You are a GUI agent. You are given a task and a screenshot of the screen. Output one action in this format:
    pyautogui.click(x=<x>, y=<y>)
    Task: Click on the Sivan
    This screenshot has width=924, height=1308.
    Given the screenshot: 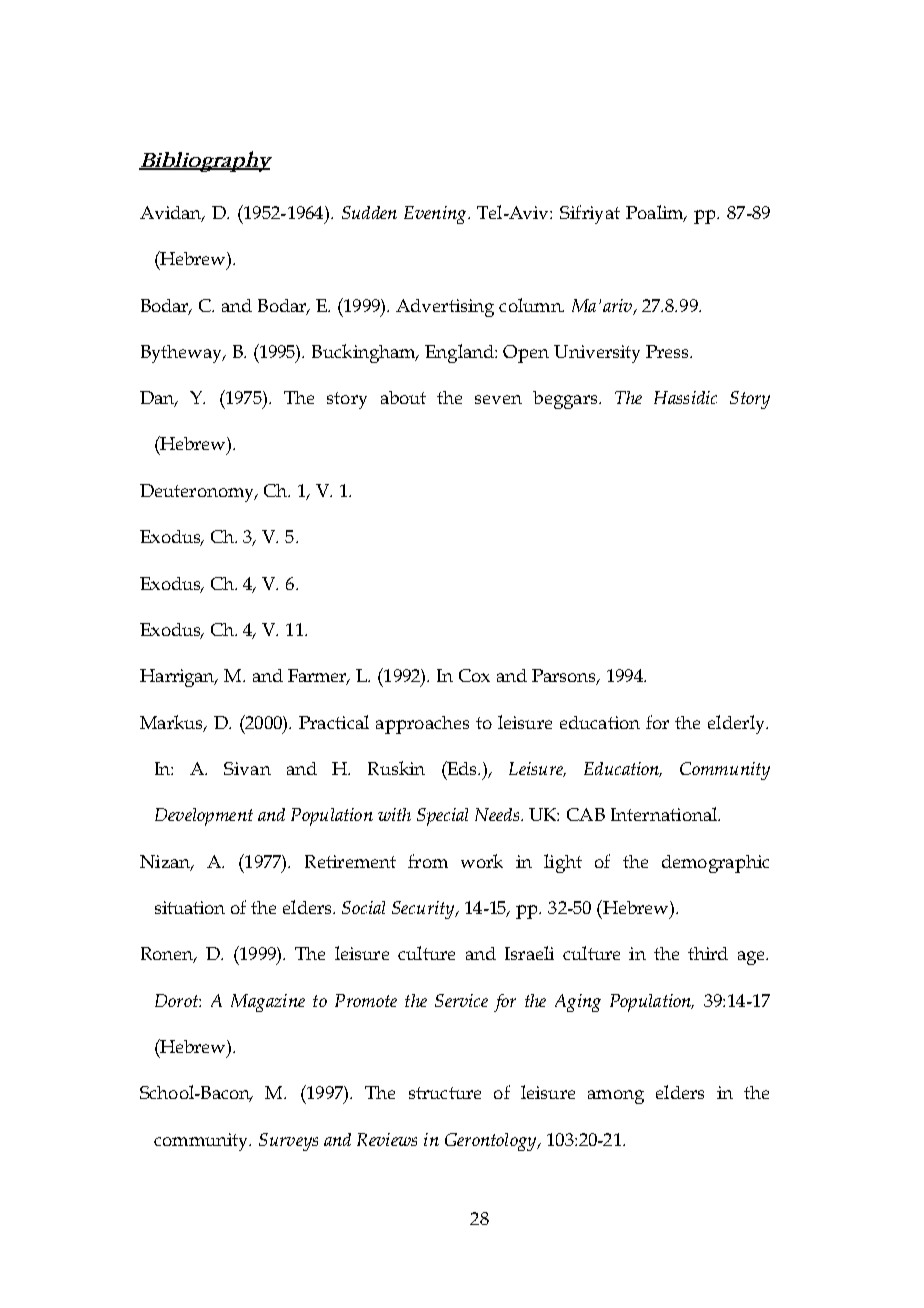 What is the action you would take?
    pyautogui.click(x=247, y=768)
